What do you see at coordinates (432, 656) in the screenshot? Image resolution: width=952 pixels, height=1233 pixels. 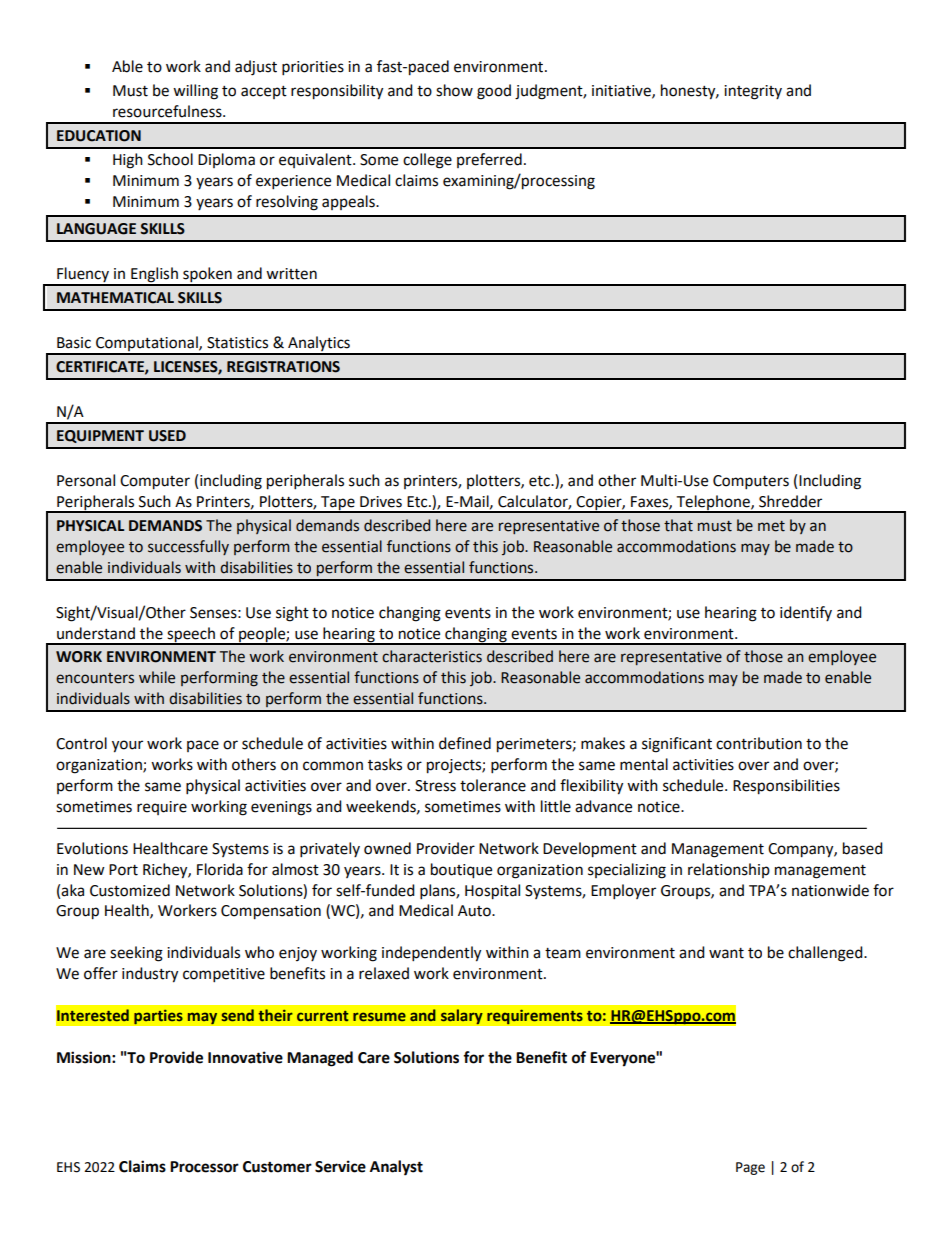 I see `characteristics` at bounding box center [432, 656].
